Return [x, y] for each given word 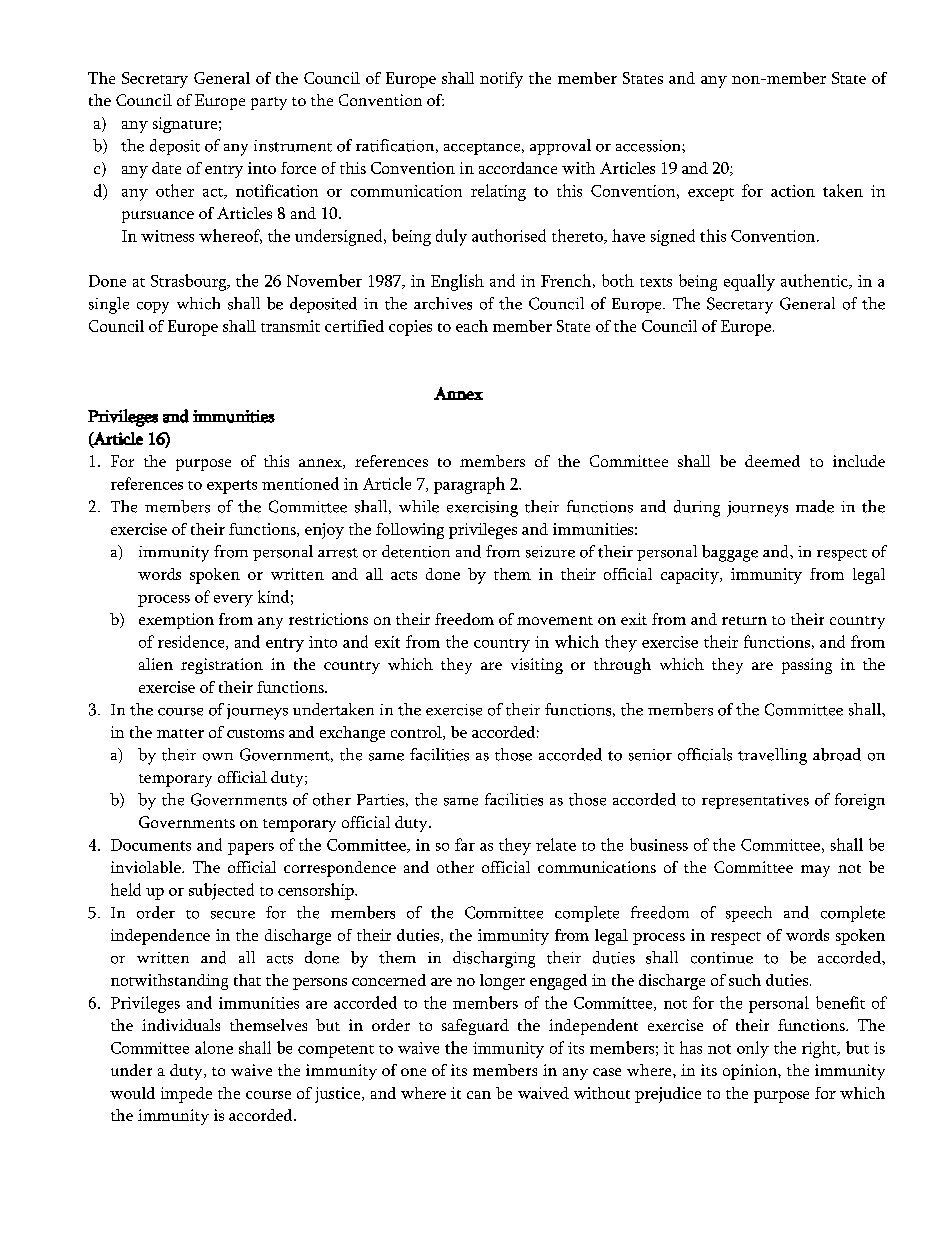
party [269, 103]
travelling [772, 756]
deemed [772, 461]
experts [232, 487]
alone [214, 1047]
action [793, 191]
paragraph [469, 485]
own [218, 757]
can [479, 1095]
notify [501, 80]
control [417, 733]
